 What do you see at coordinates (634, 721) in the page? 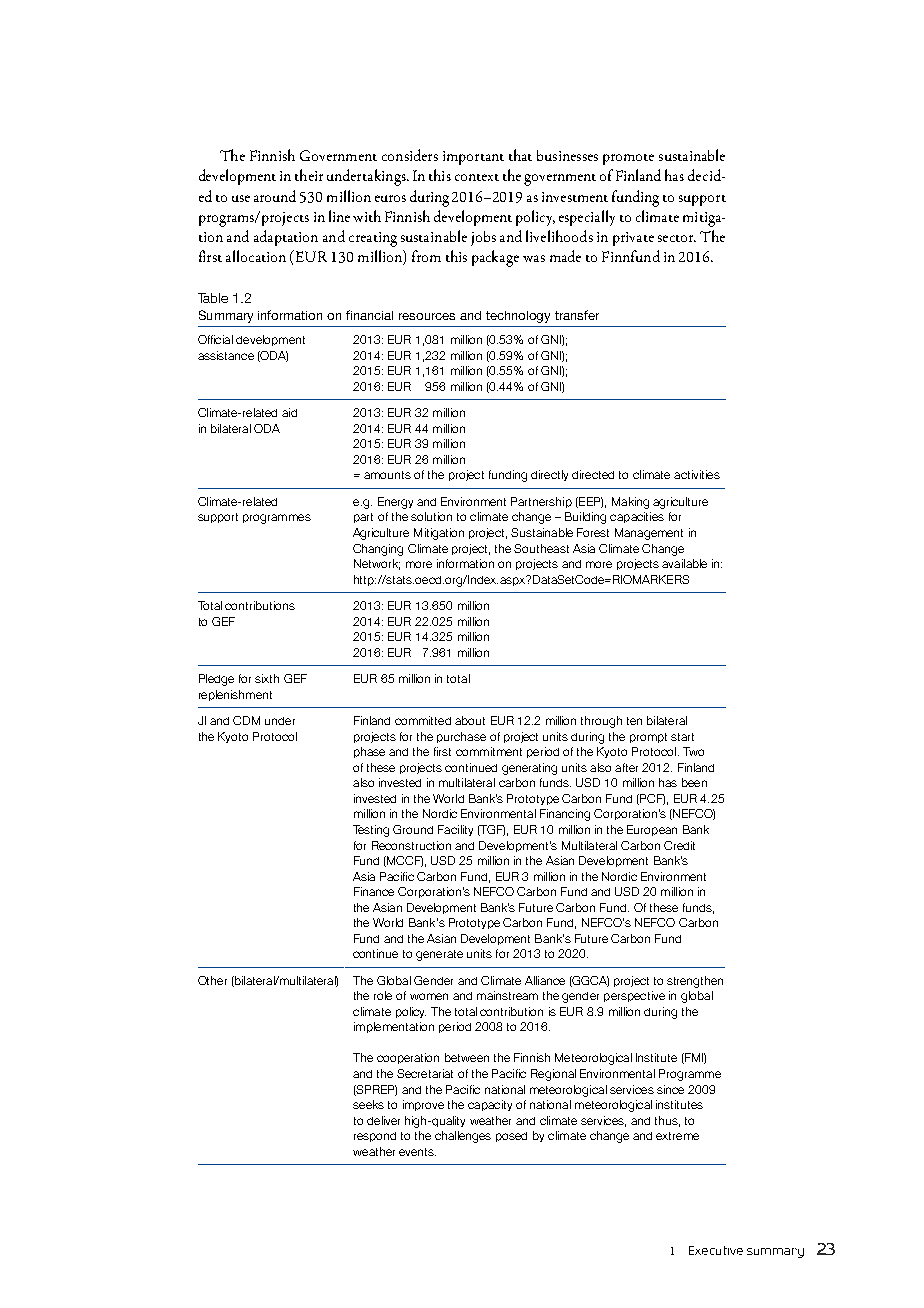
I see `ten` at bounding box center [634, 721].
